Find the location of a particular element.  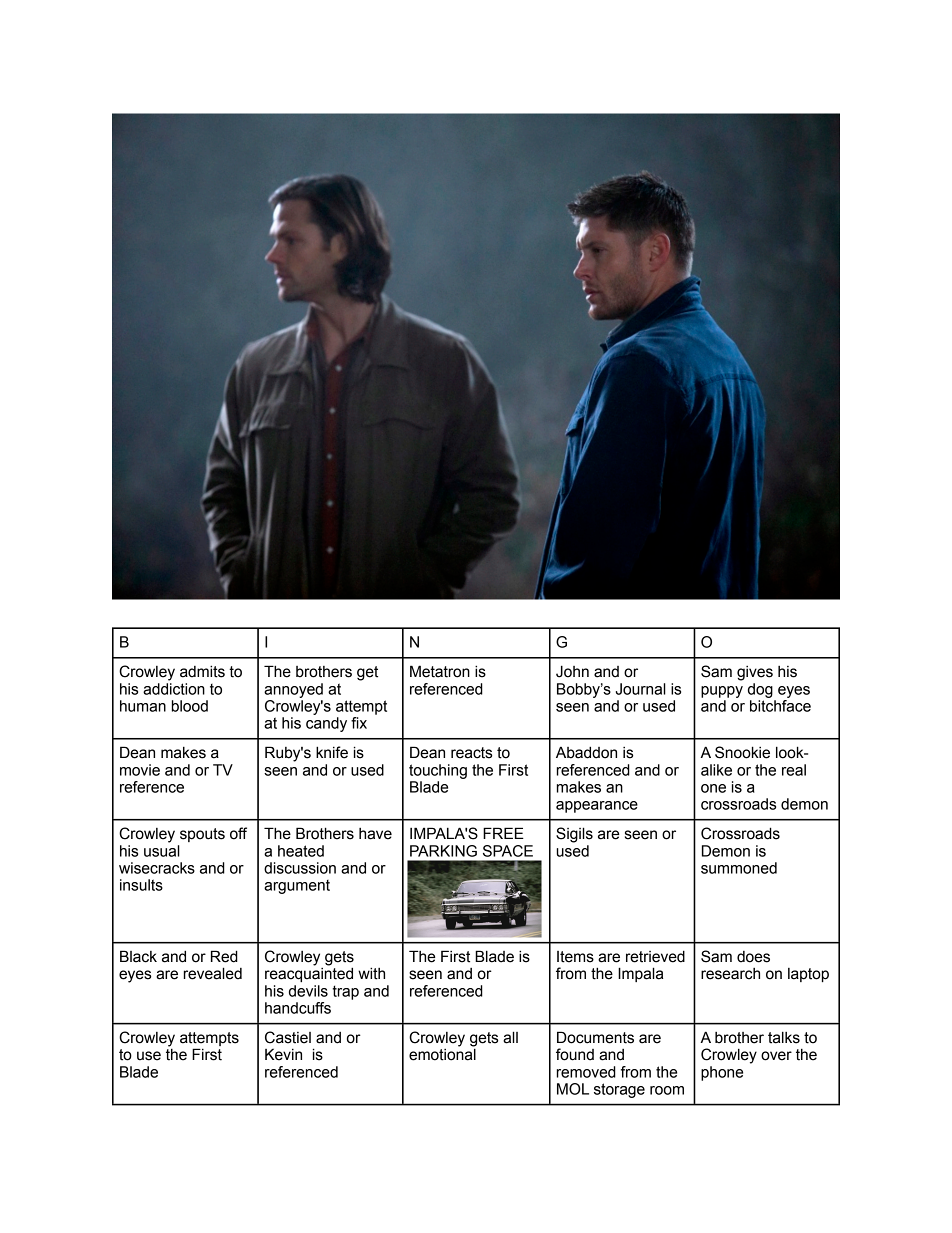

Items is located at coordinates (575, 957).
